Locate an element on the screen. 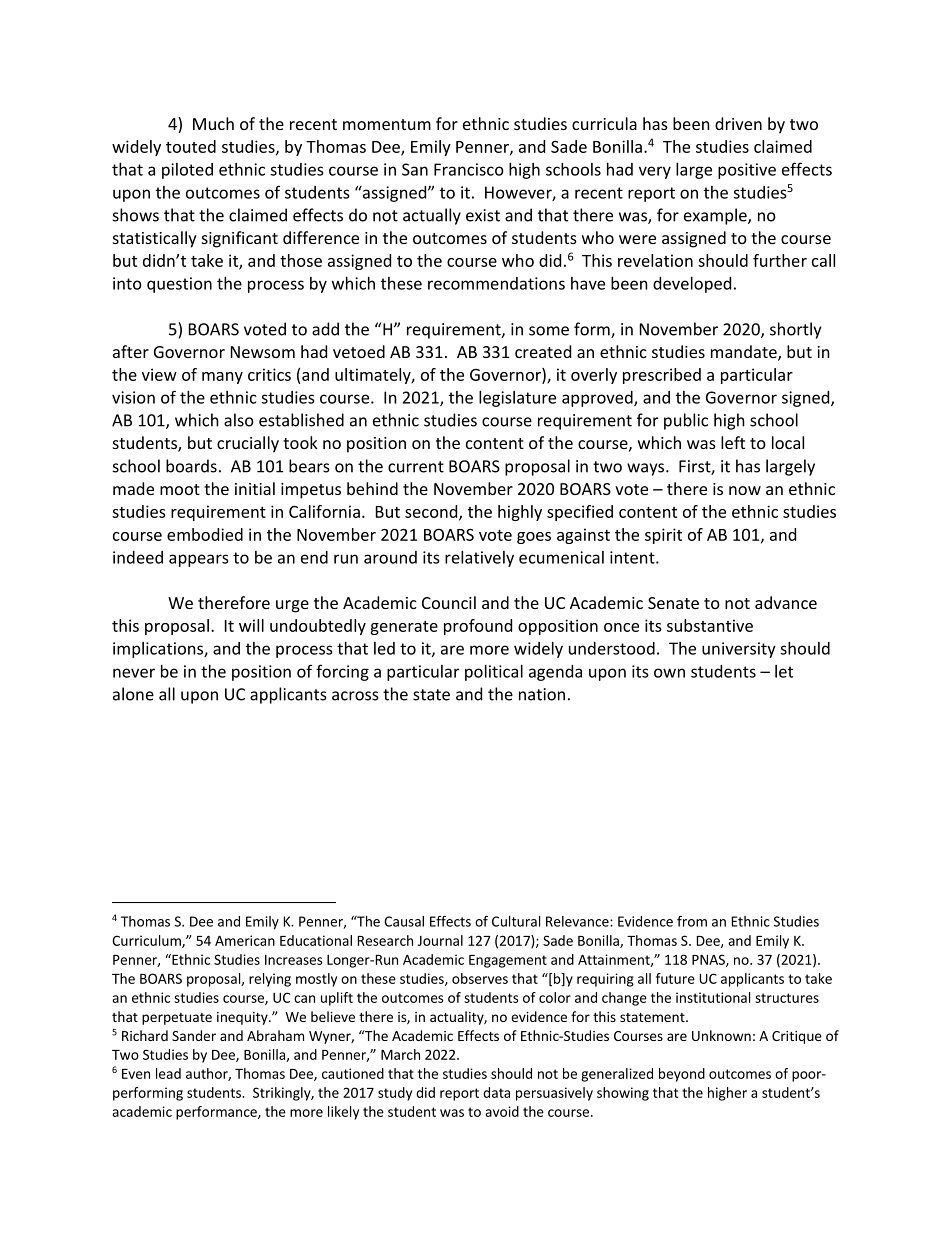  will is located at coordinates (251, 625).
